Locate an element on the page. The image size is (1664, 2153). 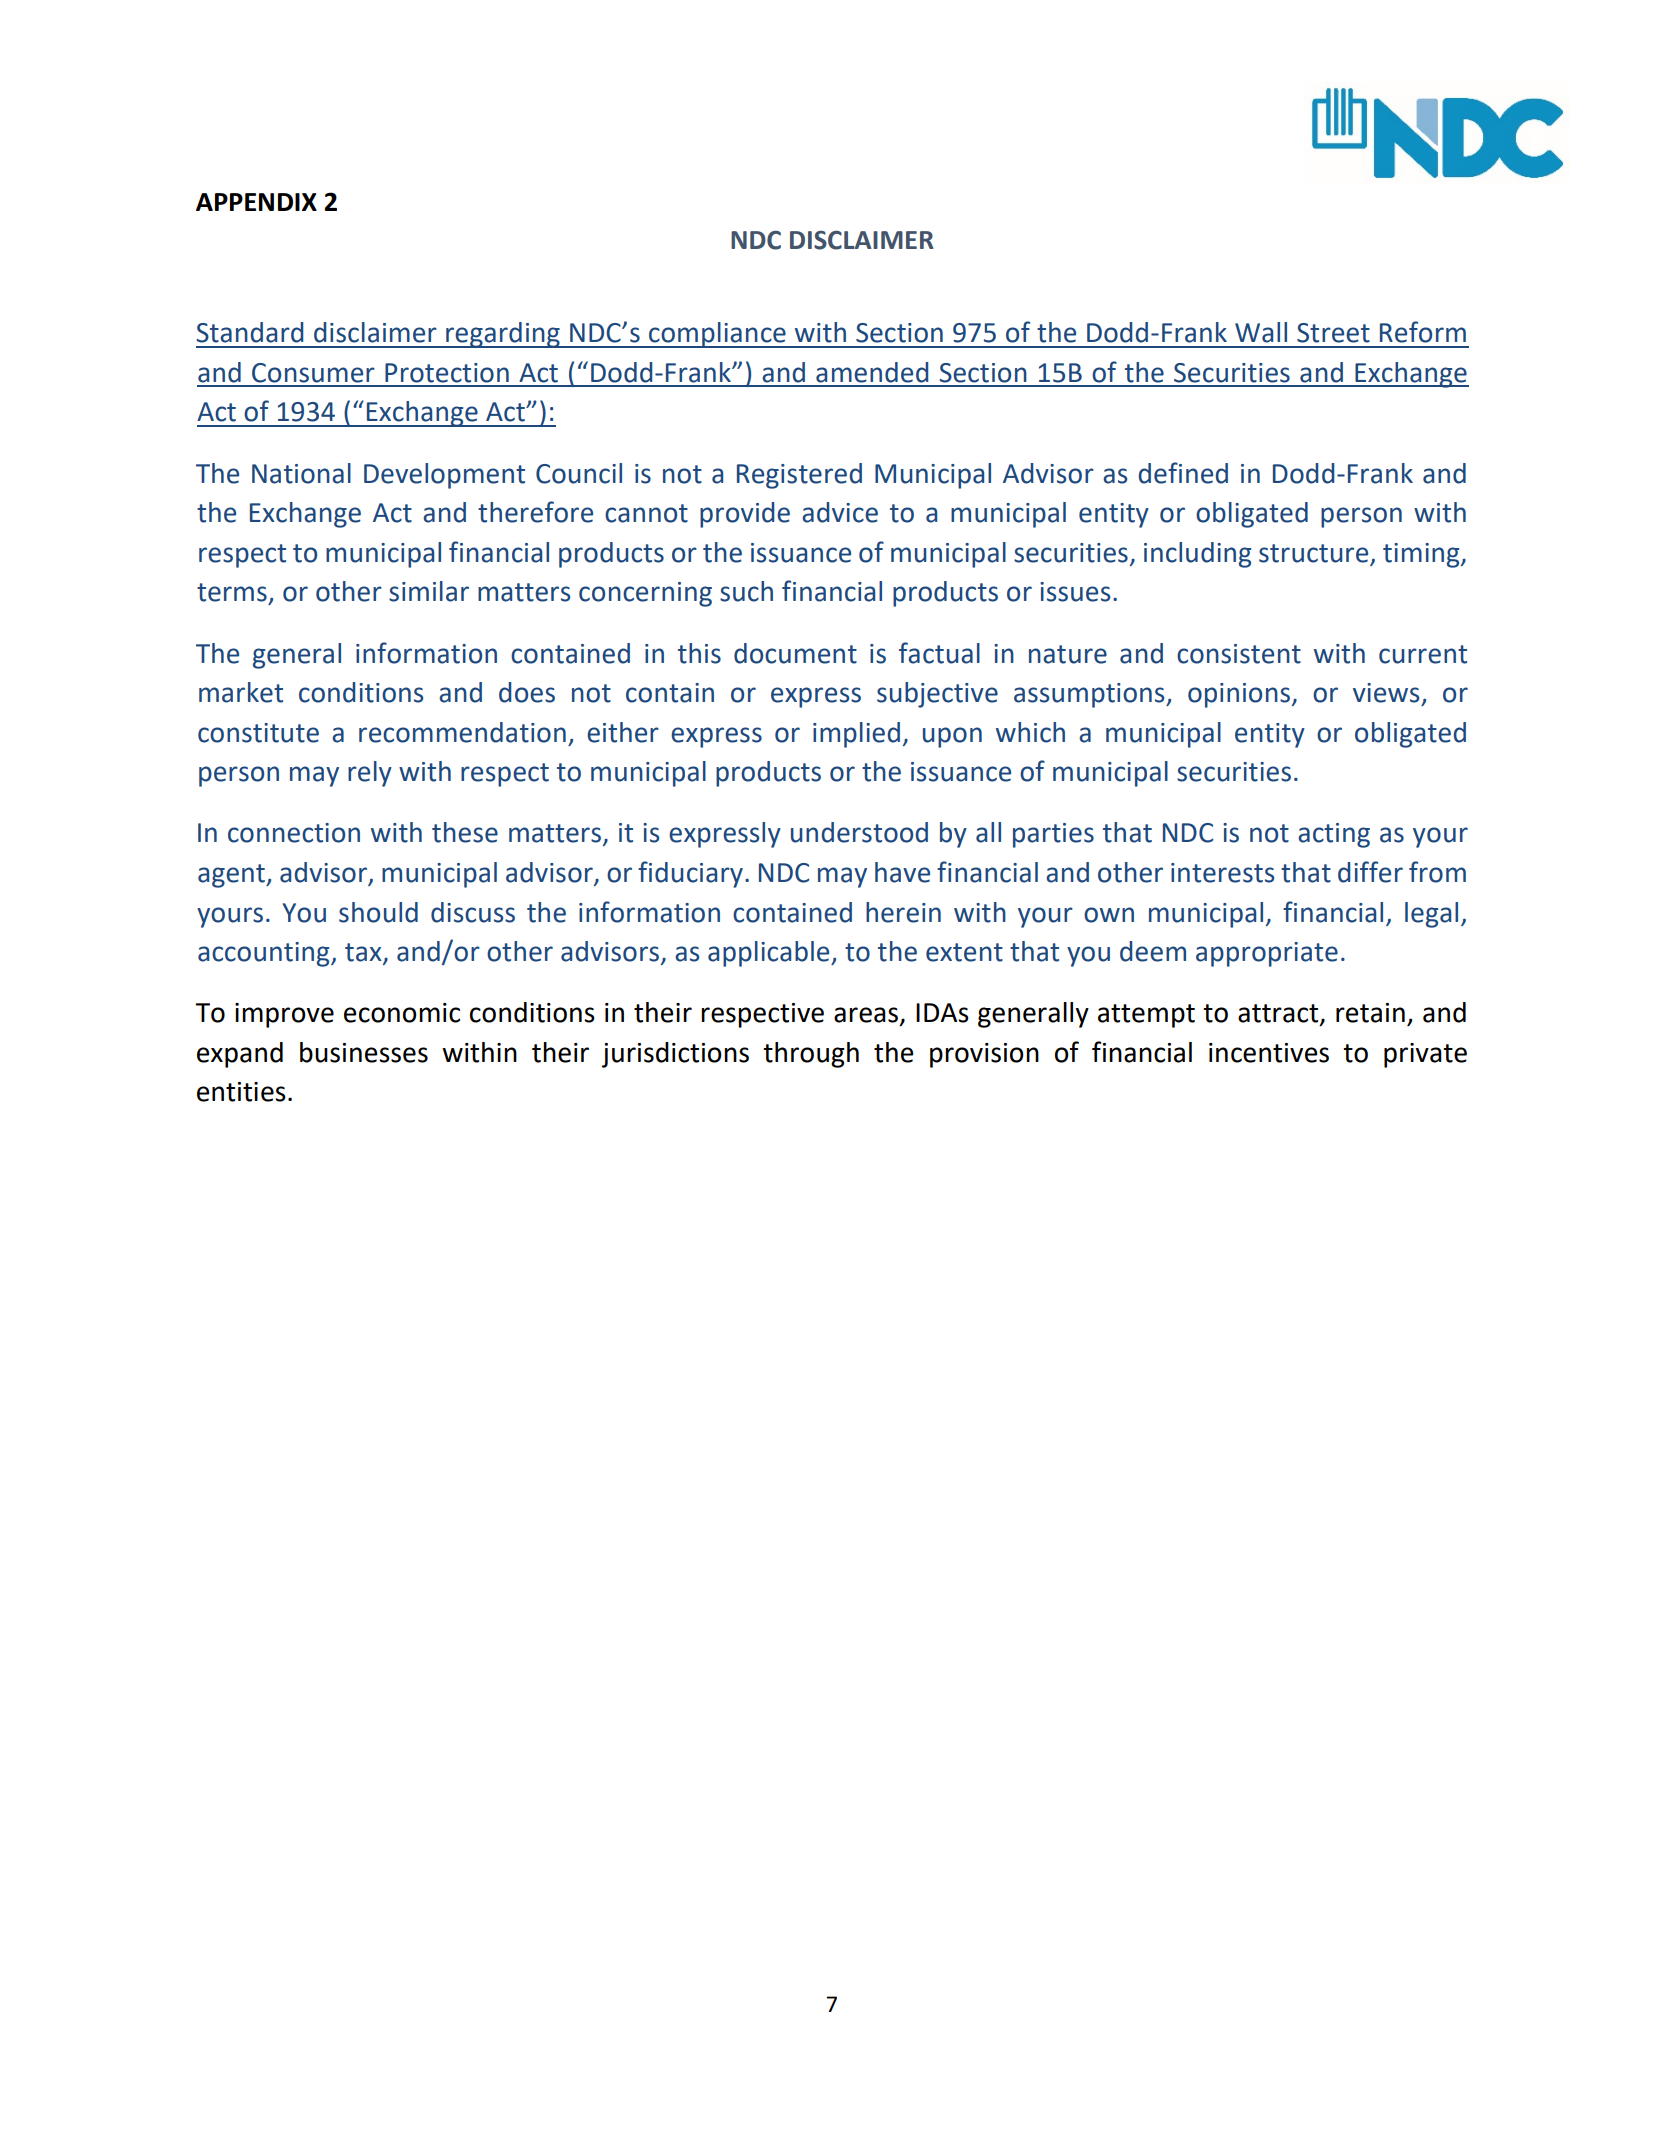
through is located at coordinates (811, 1055).
